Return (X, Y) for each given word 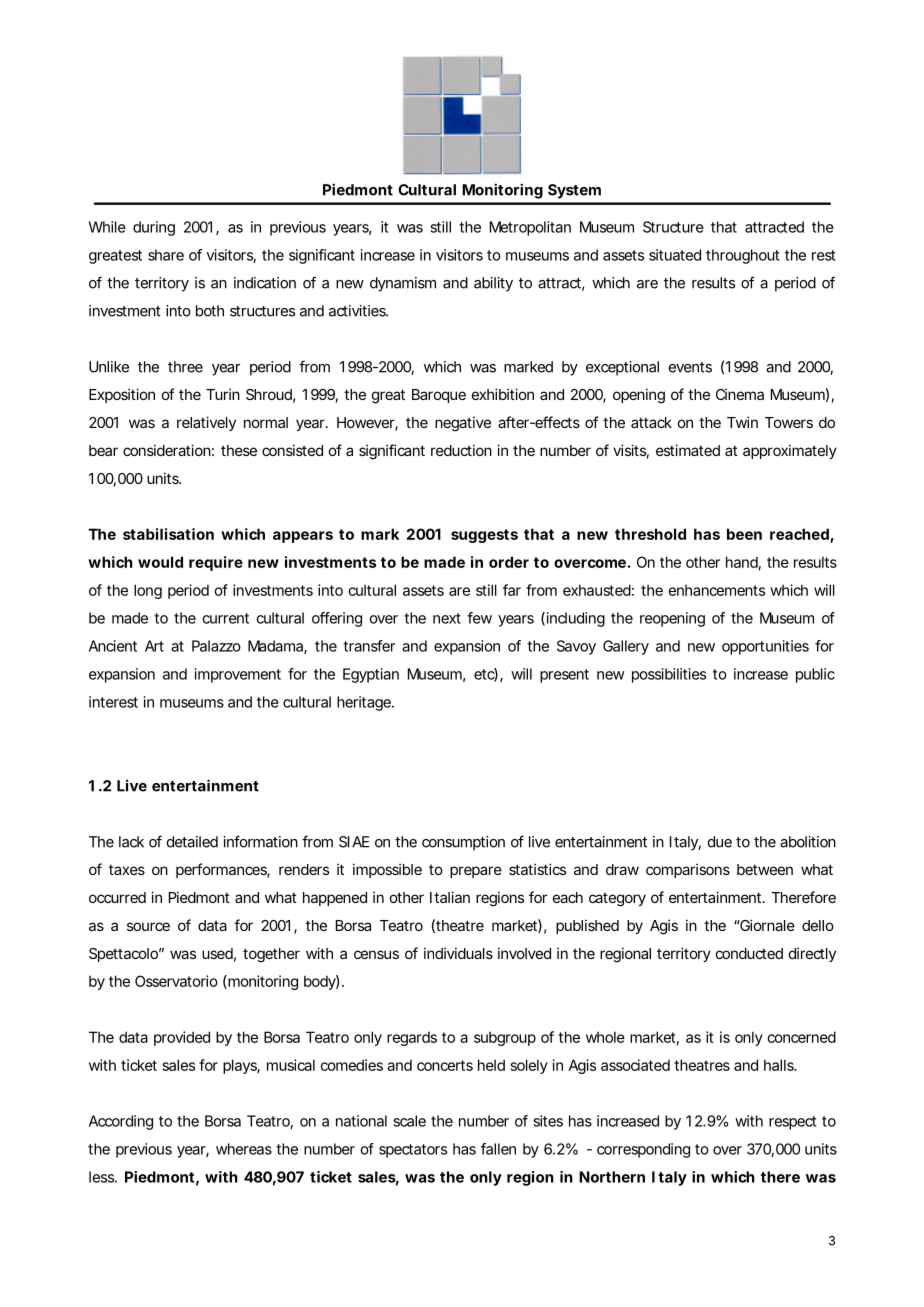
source (148, 926)
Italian (450, 897)
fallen (498, 1149)
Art (154, 646)
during (154, 228)
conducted (749, 953)
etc (486, 675)
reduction (461, 450)
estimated (688, 450)
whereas (244, 1149)
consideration (168, 450)
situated (675, 255)
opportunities (765, 647)
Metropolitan (530, 228)
